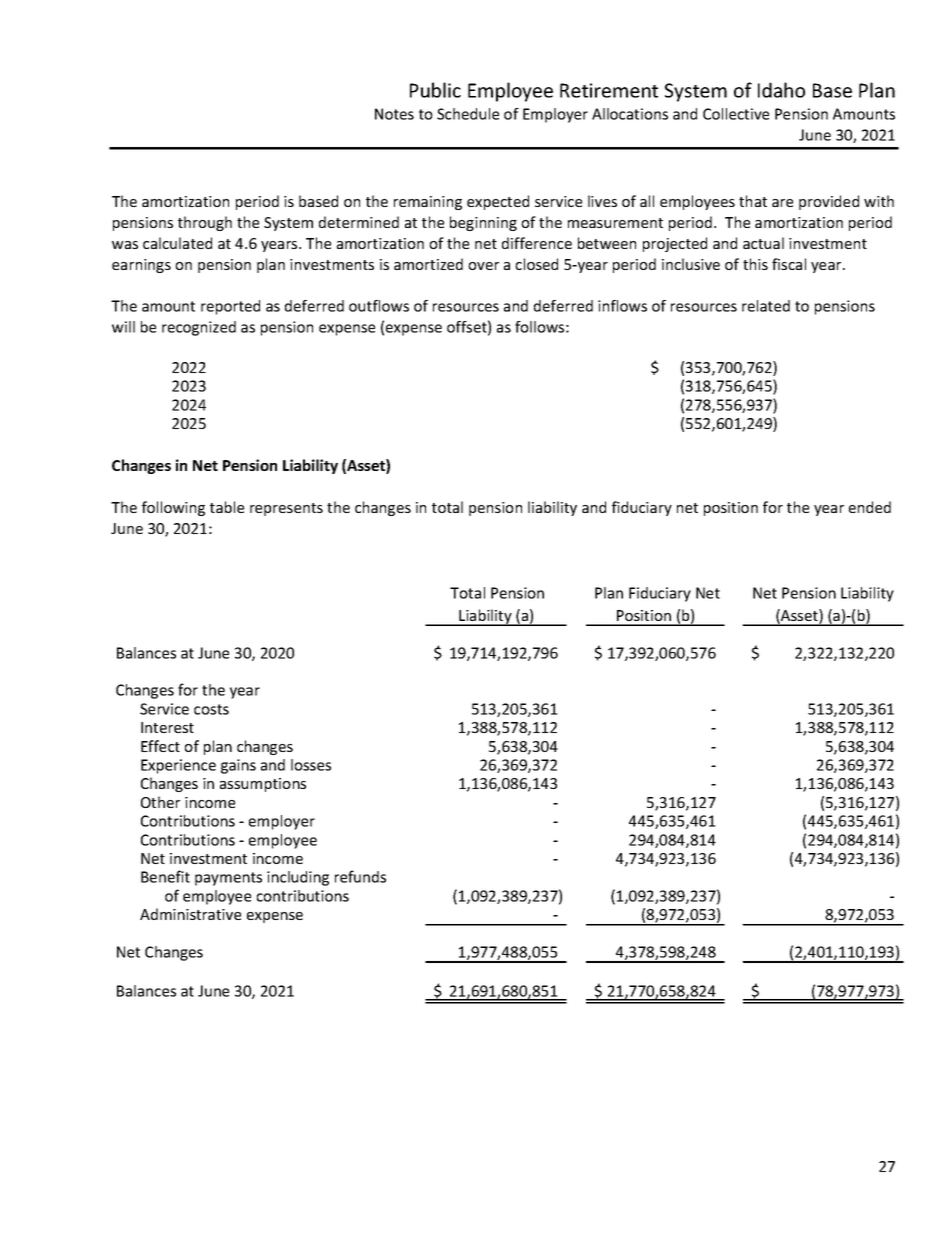 This page has height=1233, width=952. I want to click on Schedule, so click(468, 114).
